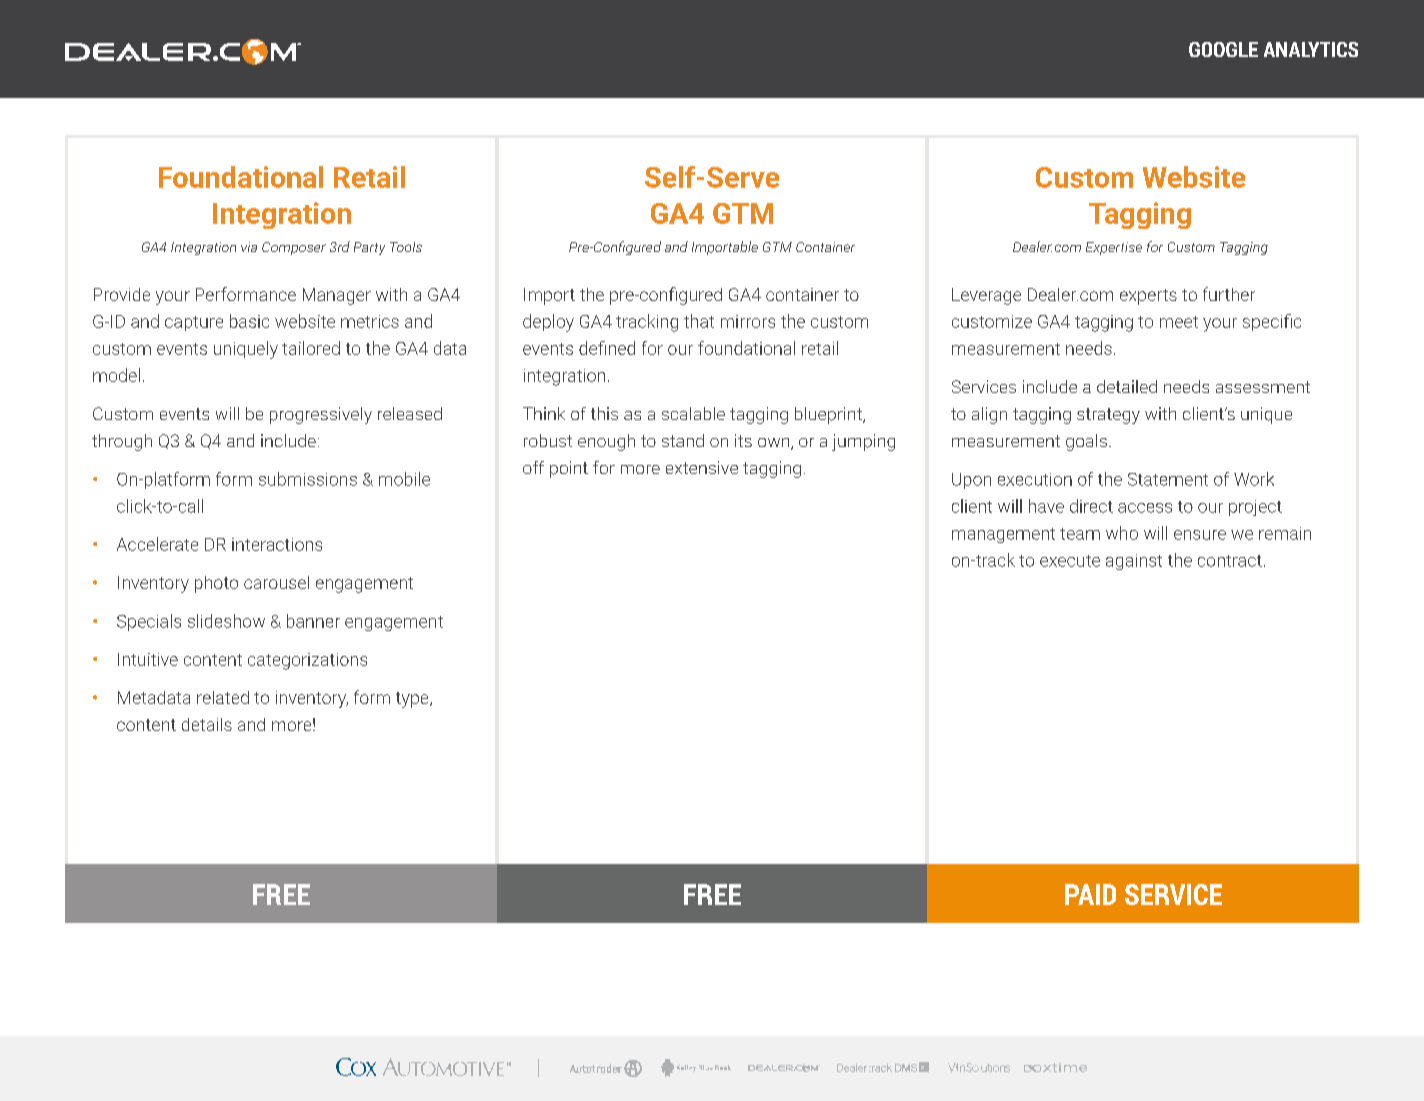 The image size is (1424, 1101). I want to click on progressively, so click(321, 415).
